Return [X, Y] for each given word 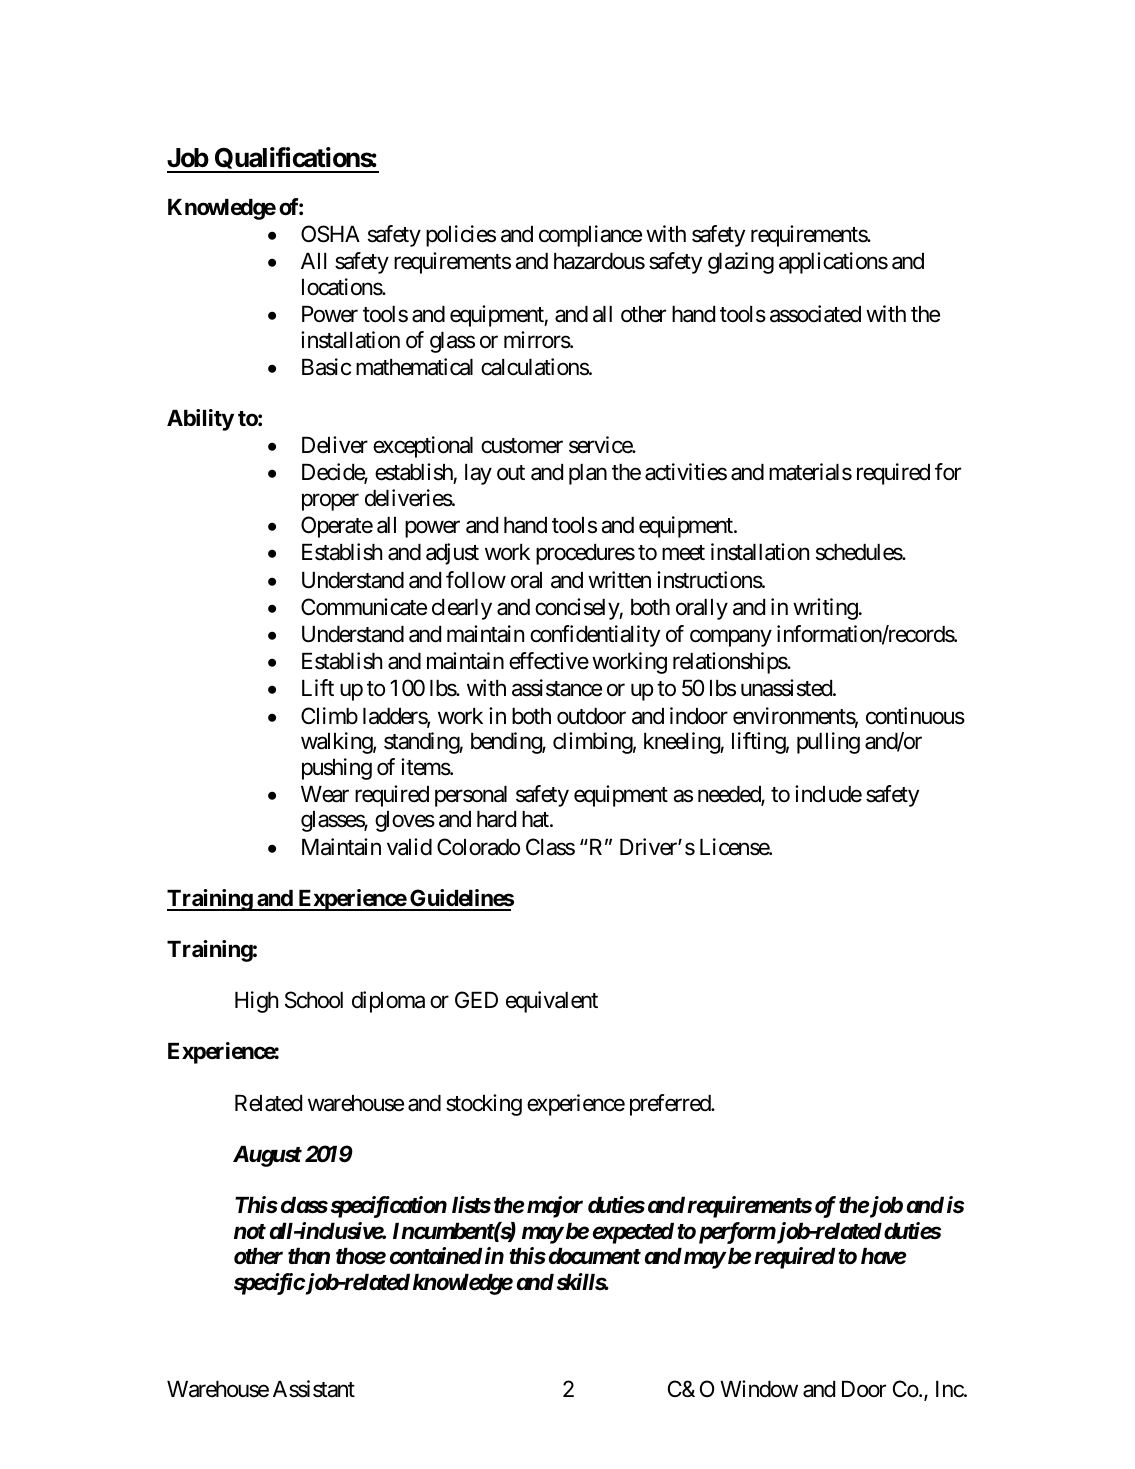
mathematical [414, 367]
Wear [325, 794]
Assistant [314, 1389]
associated [815, 314]
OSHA [330, 234]
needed [730, 795]
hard [496, 819]
